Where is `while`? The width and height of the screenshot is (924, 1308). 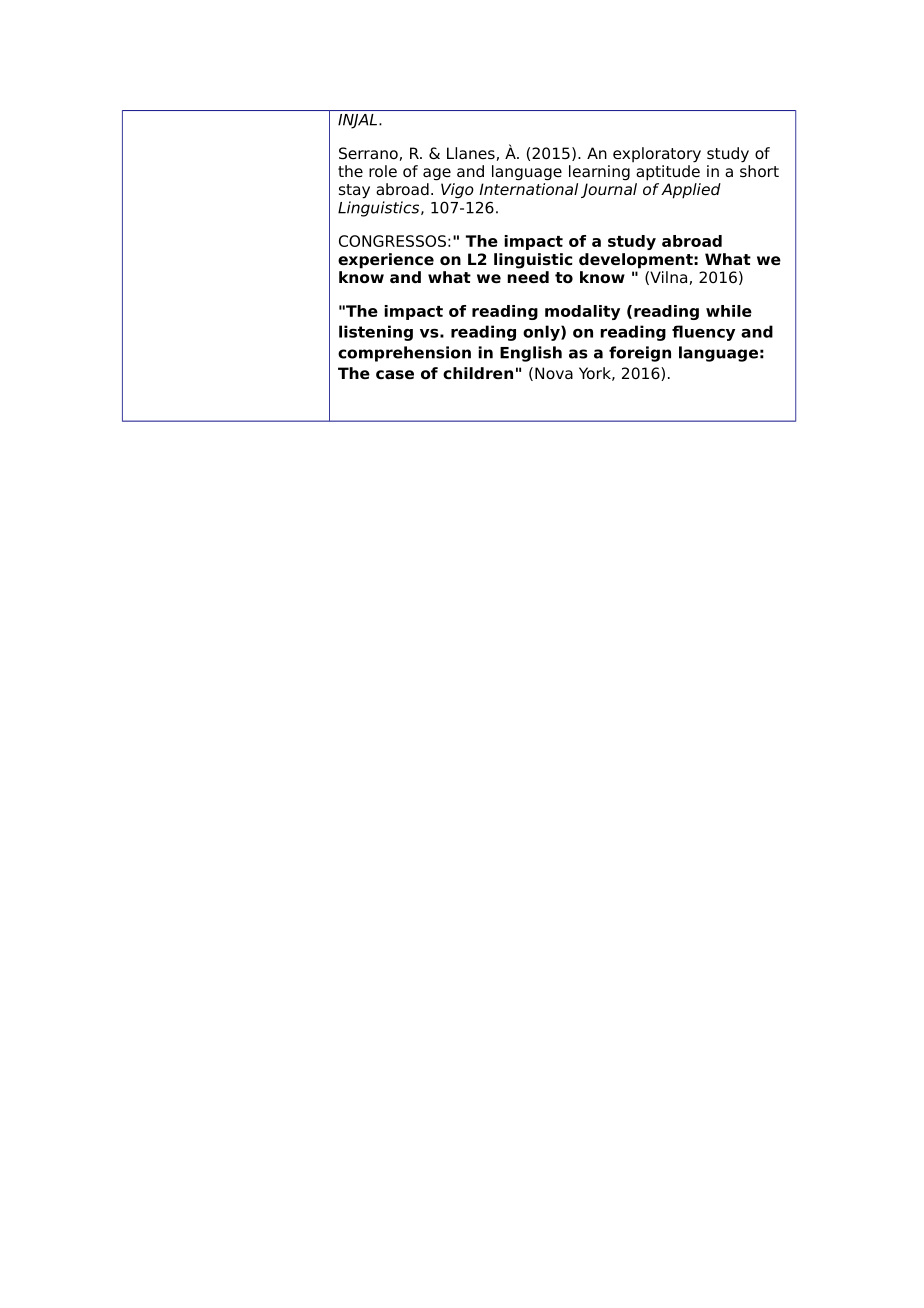 while is located at coordinates (729, 311).
